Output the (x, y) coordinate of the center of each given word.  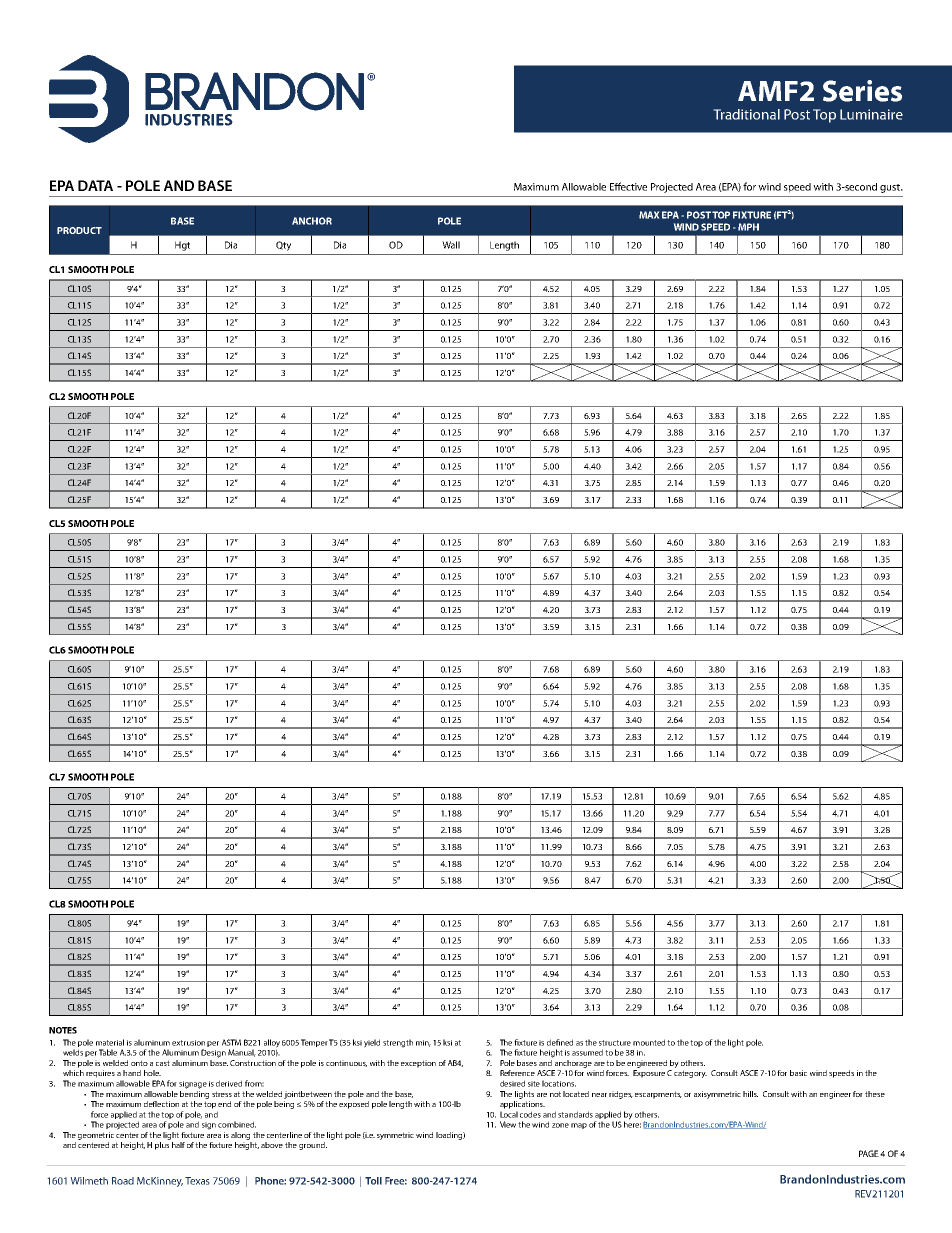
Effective (628, 186)
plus (162, 1146)
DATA (95, 185)
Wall (451, 245)
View (508, 1124)
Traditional (746, 114)
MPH (748, 227)
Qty (283, 246)
